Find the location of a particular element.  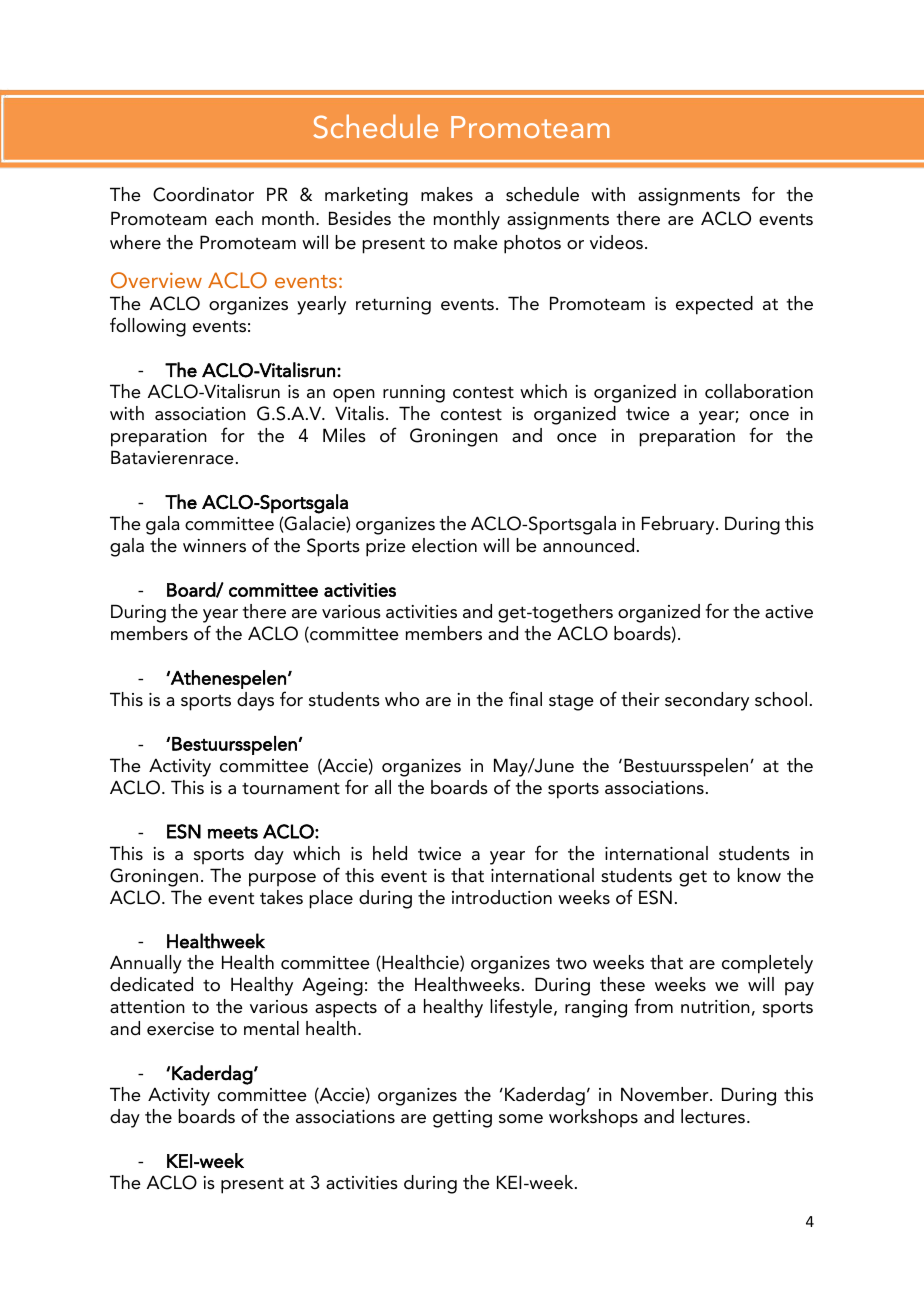

meets is located at coordinates (233, 832).
